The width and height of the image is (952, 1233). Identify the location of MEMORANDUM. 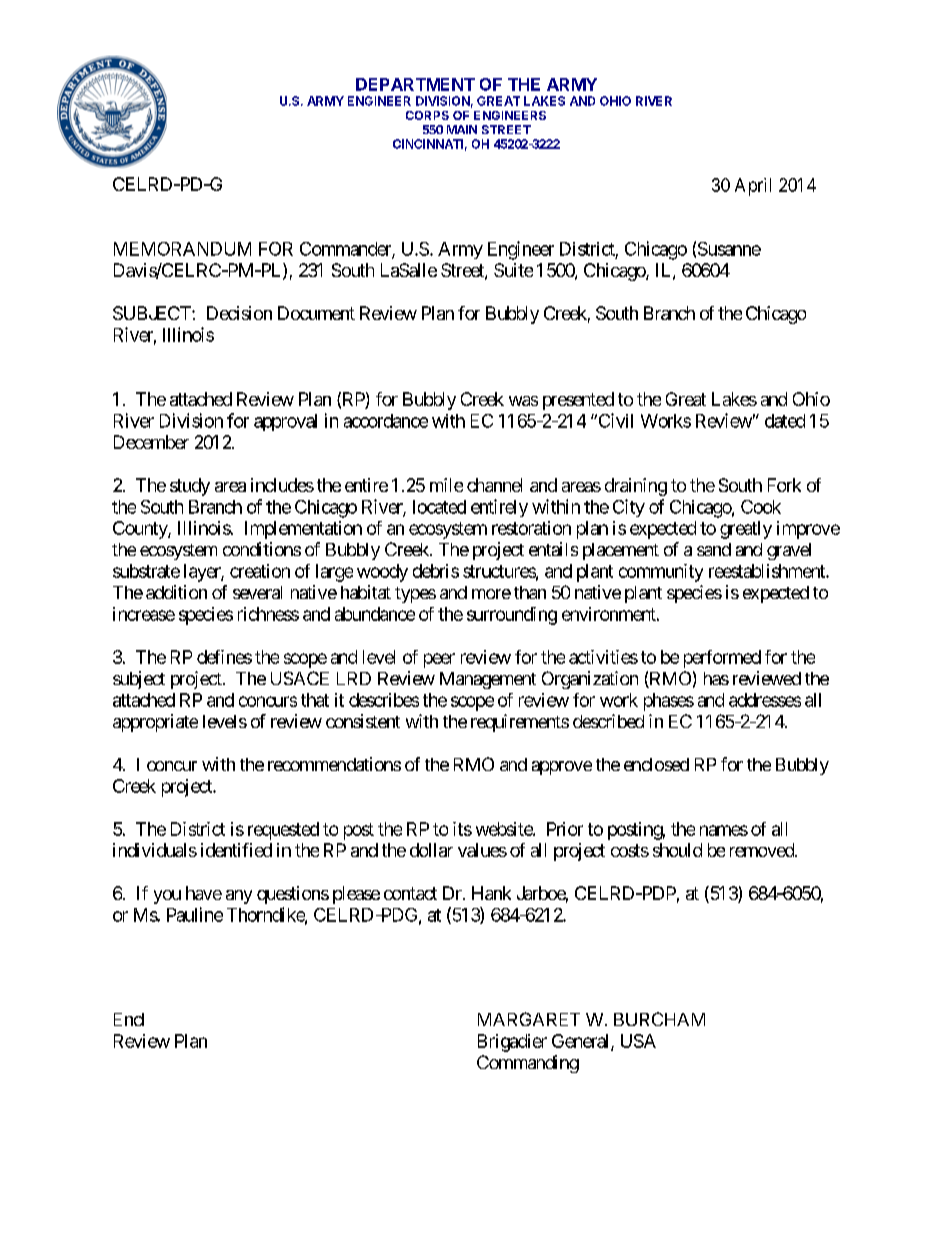
(182, 249).
